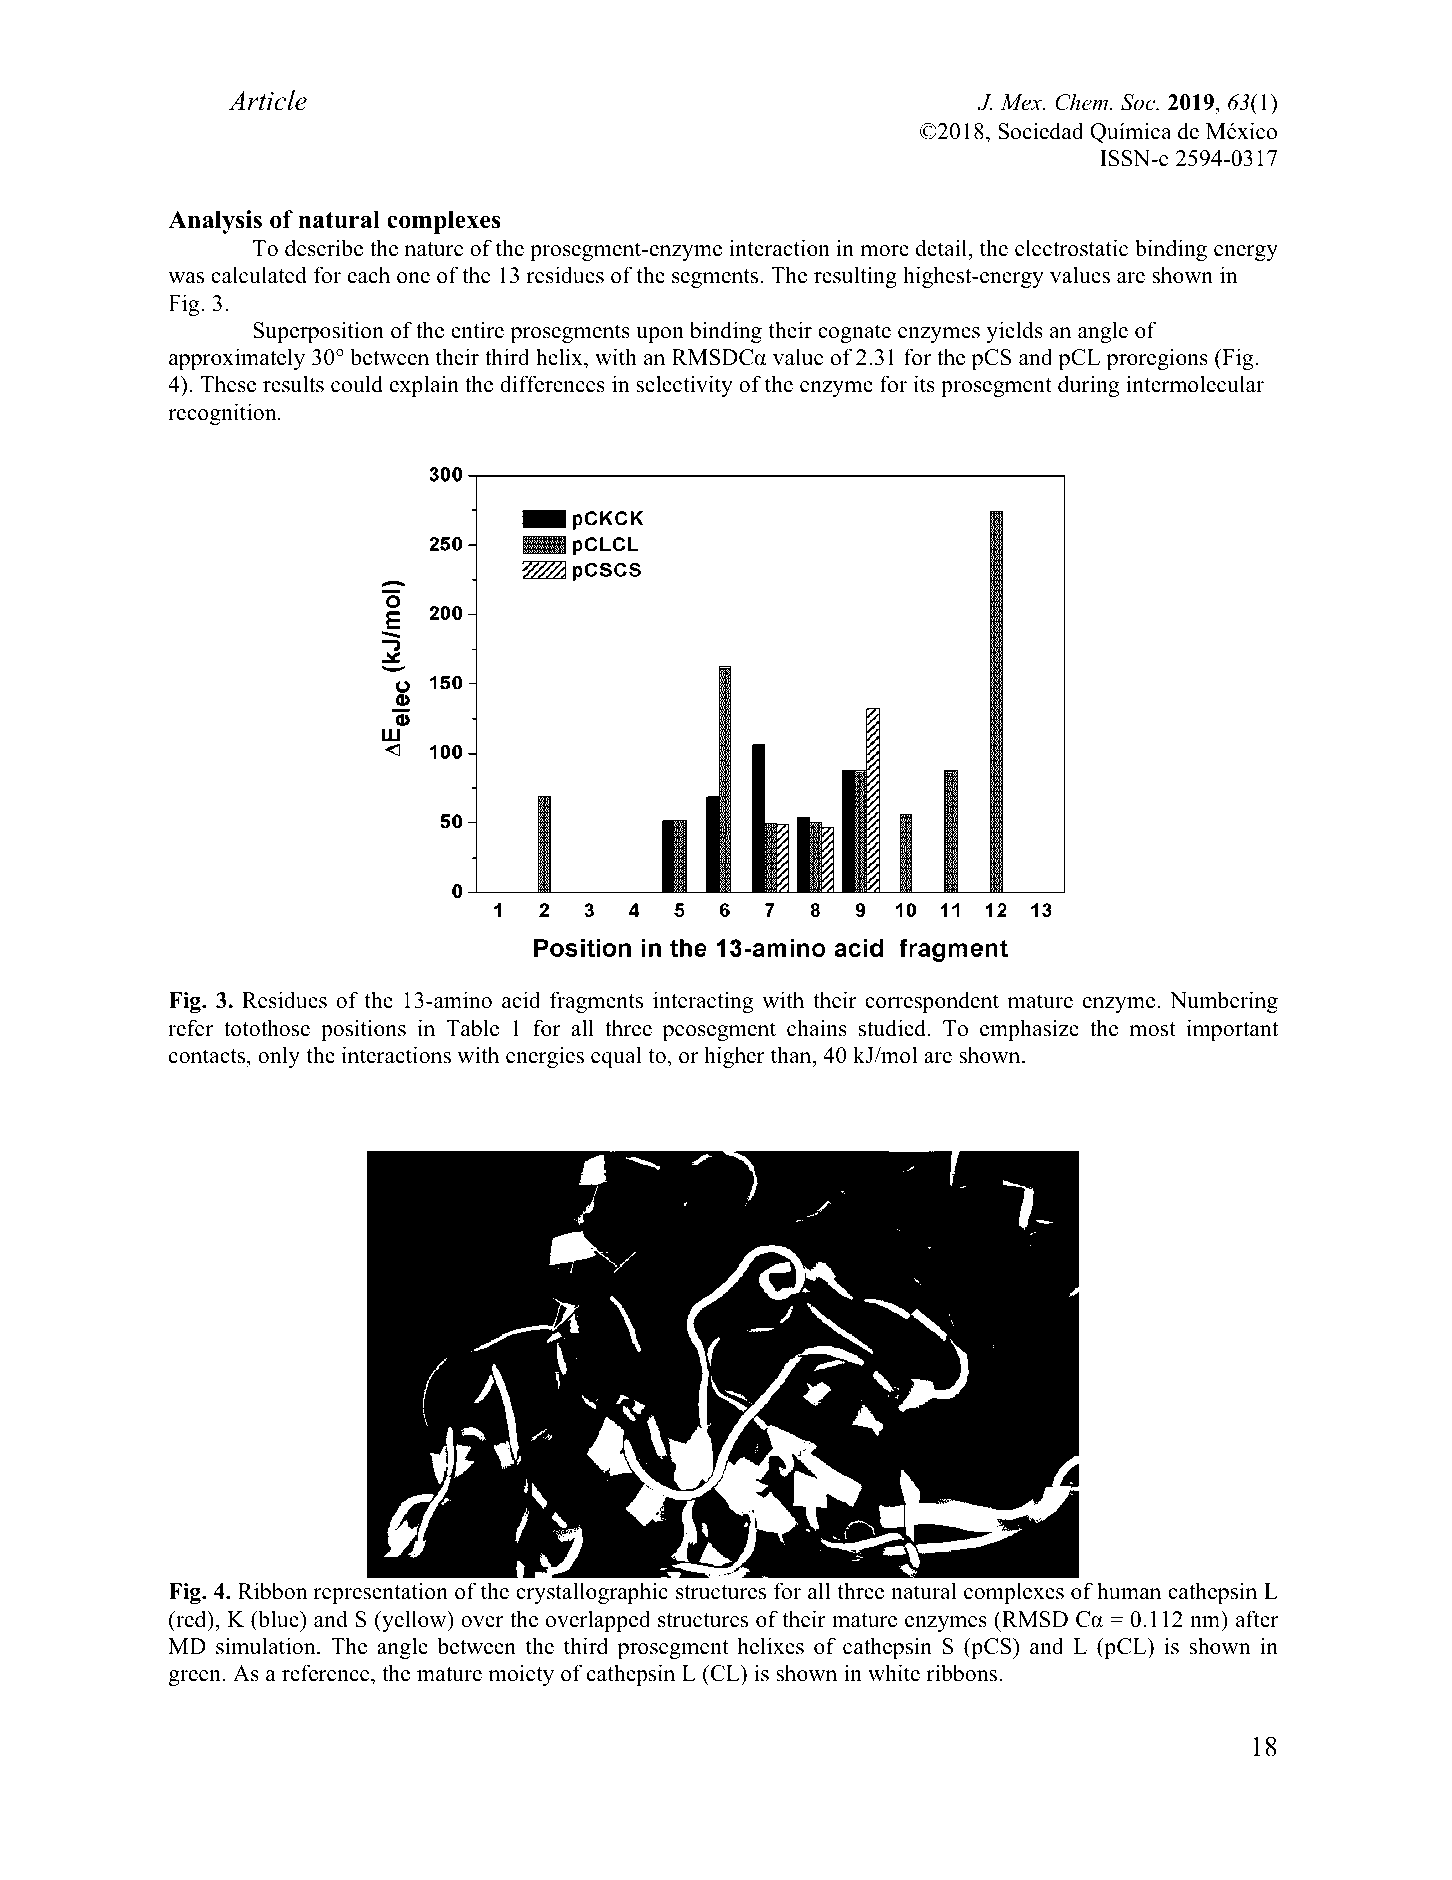 The width and height of the screenshot is (1452, 1880). What do you see at coordinates (1088, 386) in the screenshot?
I see `during` at bounding box center [1088, 386].
